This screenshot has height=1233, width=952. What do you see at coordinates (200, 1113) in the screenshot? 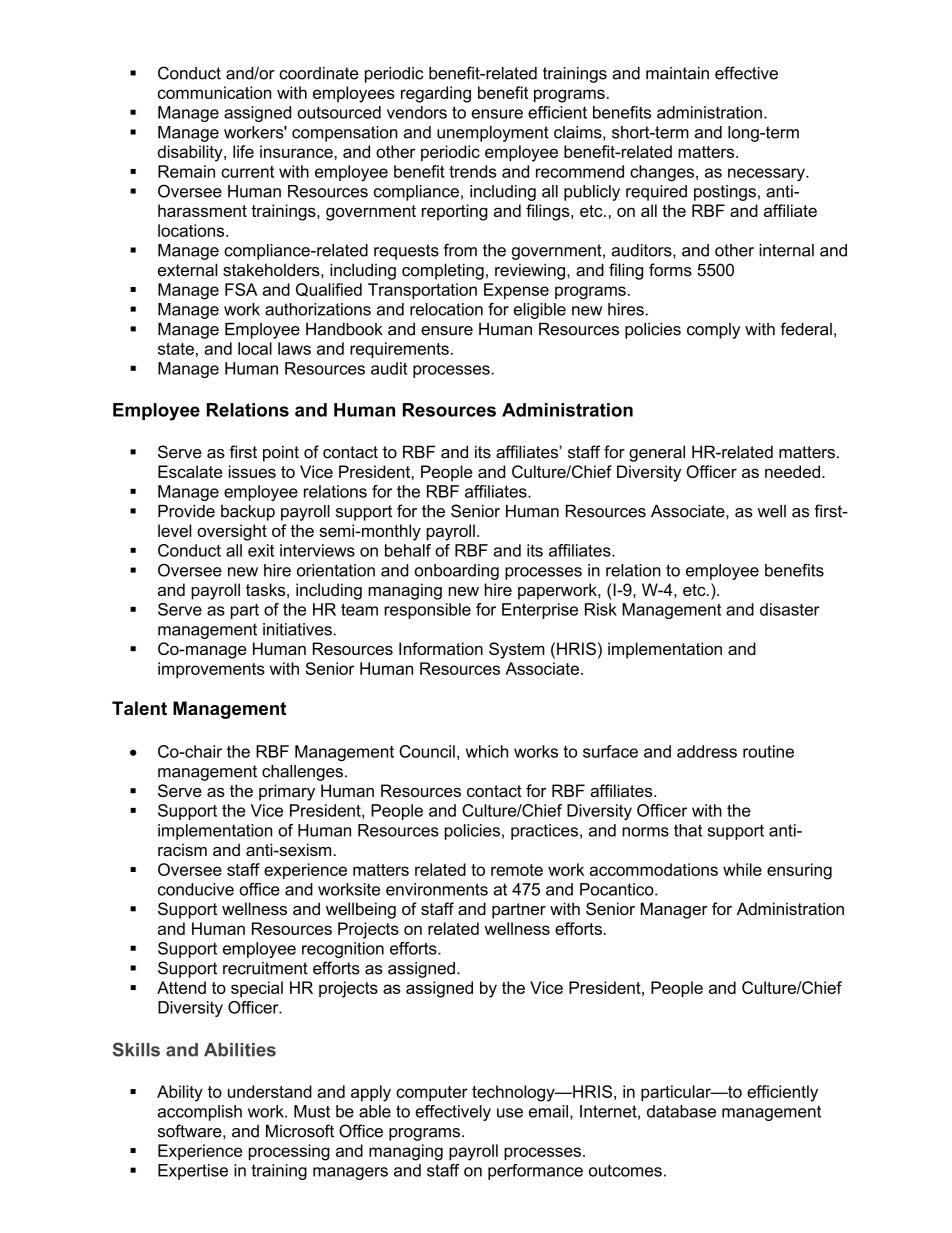
I see `accomplish` at bounding box center [200, 1113].
